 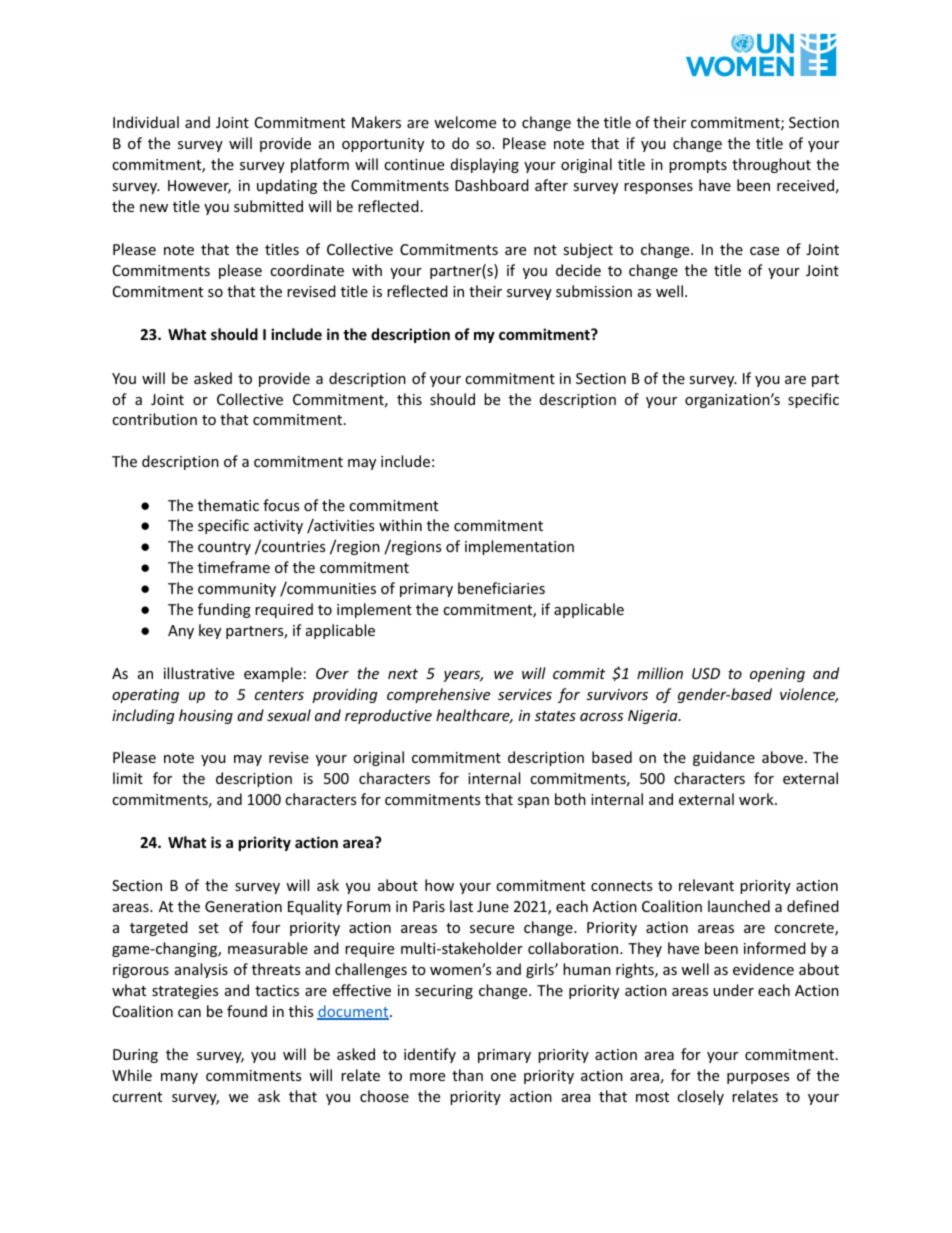 What do you see at coordinates (485, 165) in the page?
I see `displaying` at bounding box center [485, 165].
